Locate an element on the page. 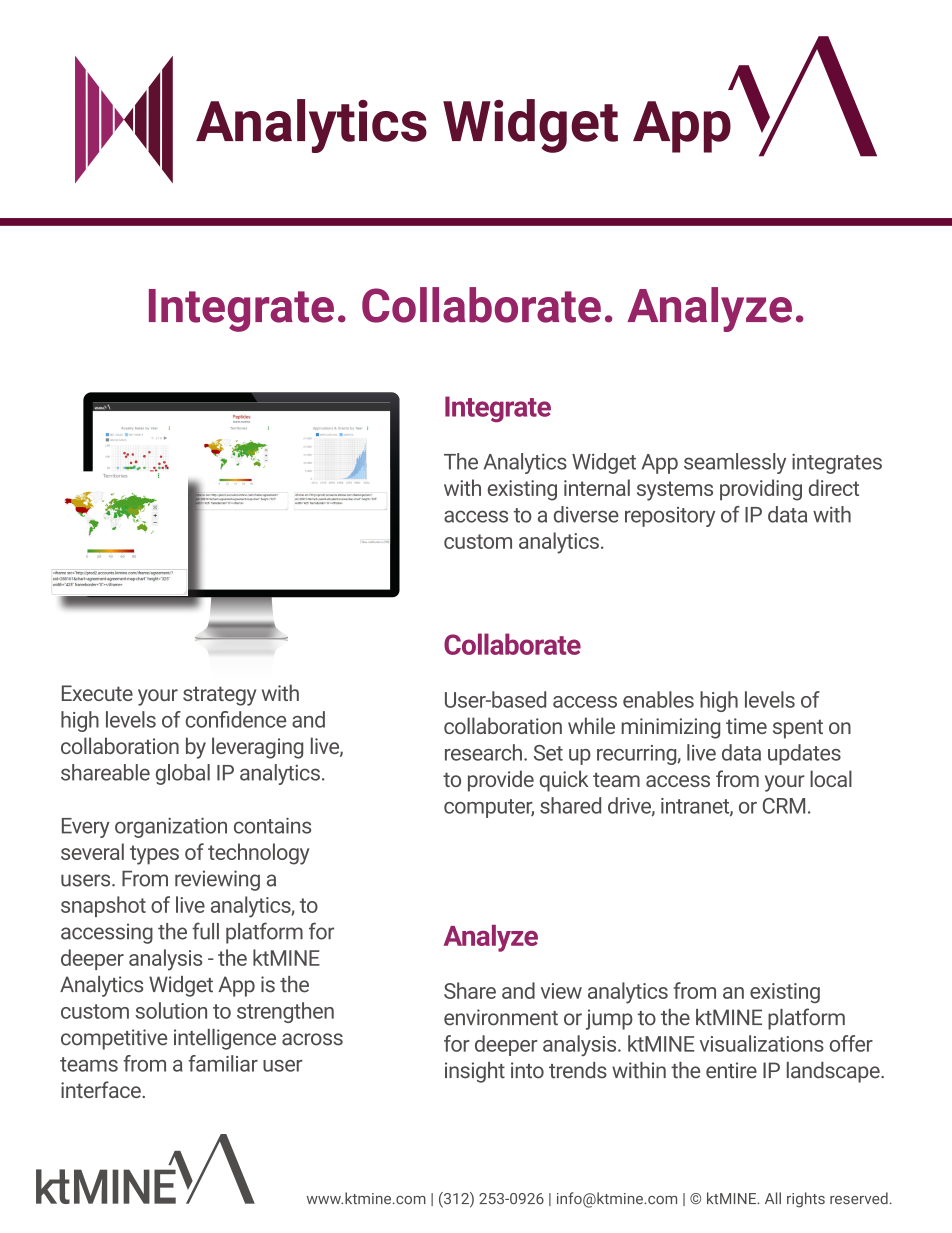 The width and height of the image is (952, 1233). diverse is located at coordinates (586, 514).
